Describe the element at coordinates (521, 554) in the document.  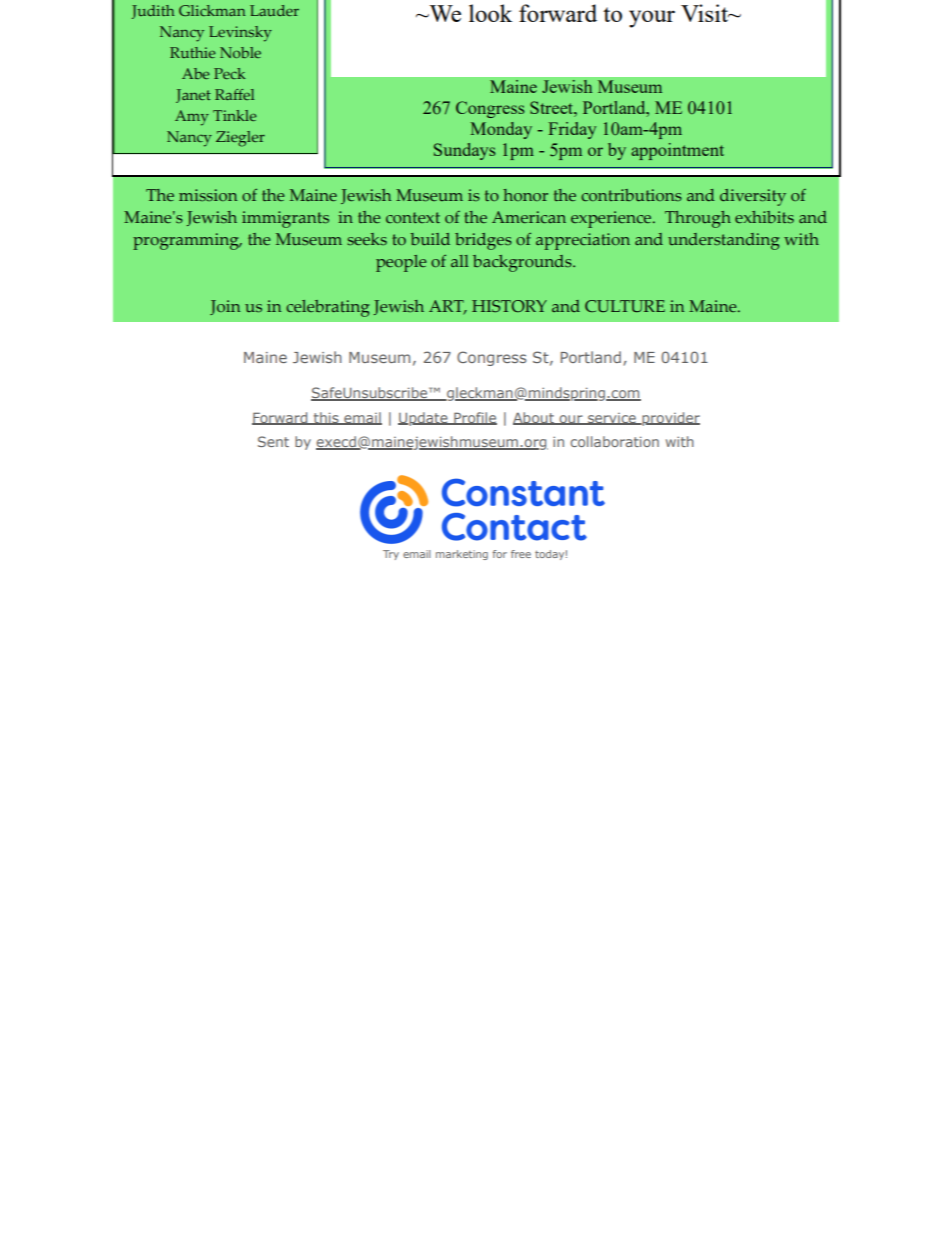
I see `free` at that location.
